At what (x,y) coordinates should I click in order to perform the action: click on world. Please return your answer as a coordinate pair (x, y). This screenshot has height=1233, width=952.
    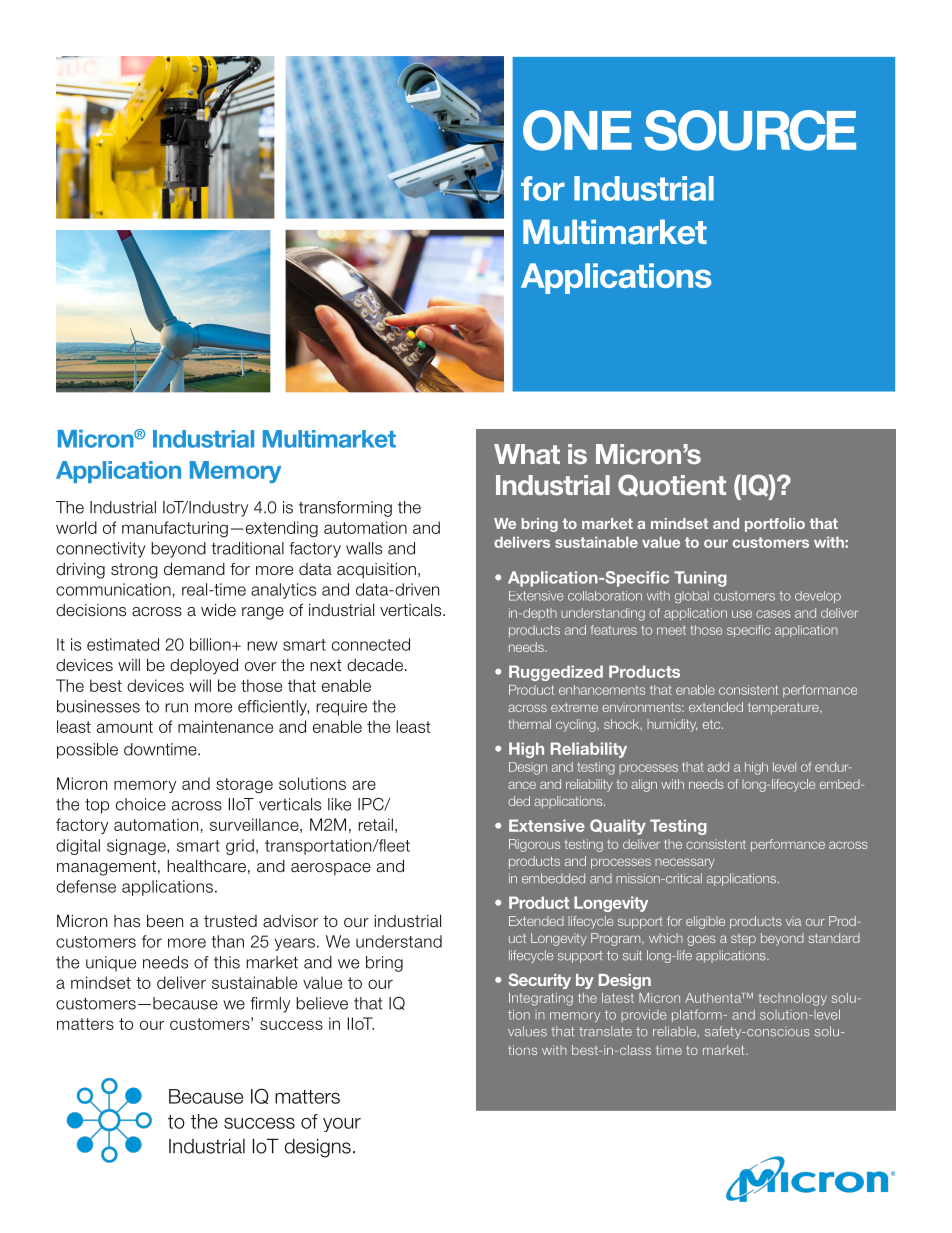
    Looking at the image, I should click on (76, 527).
